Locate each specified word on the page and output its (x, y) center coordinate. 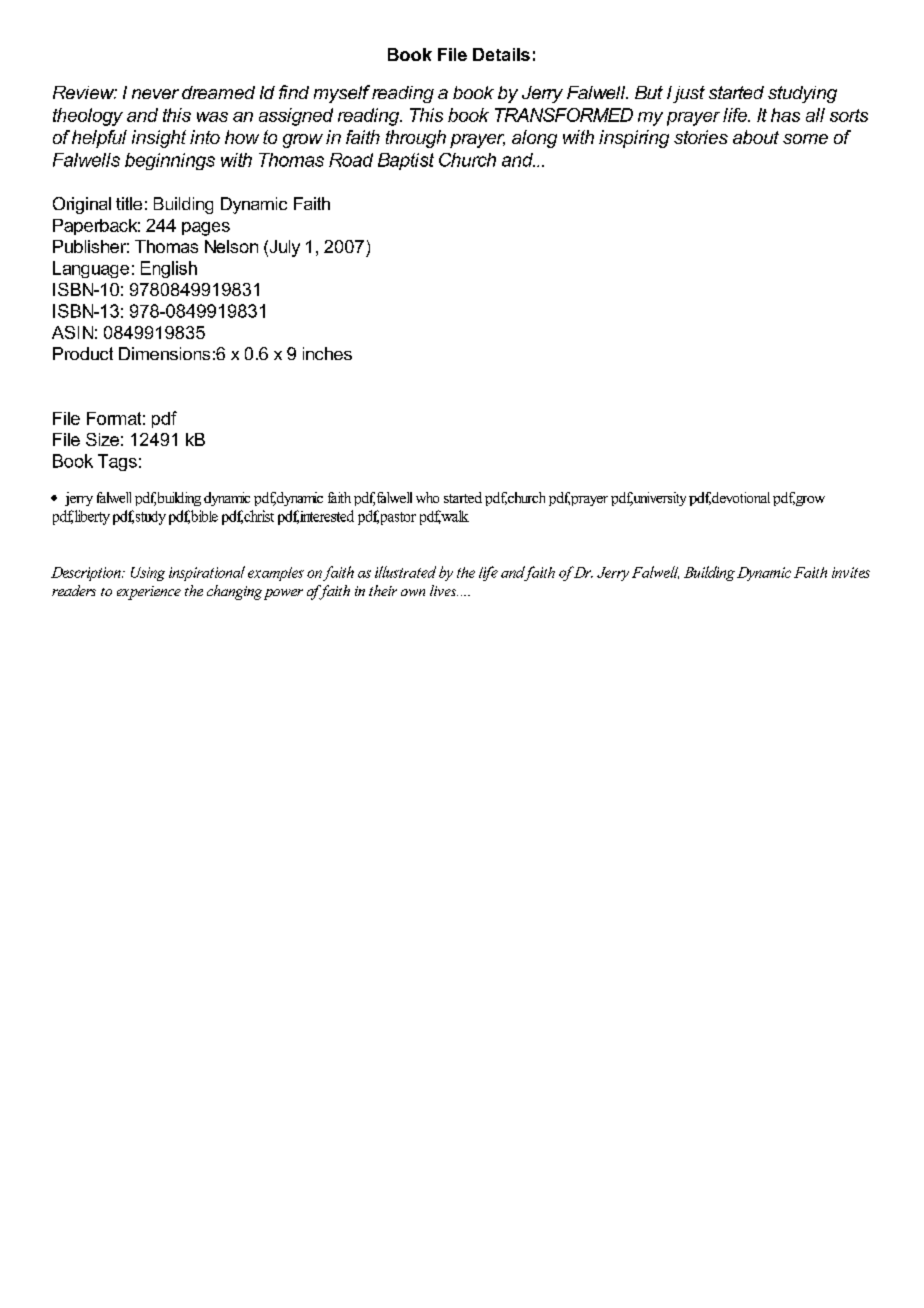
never (155, 94)
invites (851, 572)
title (129, 203)
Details (501, 54)
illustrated (405, 572)
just (689, 94)
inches (327, 353)
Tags (117, 462)
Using (148, 574)
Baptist (406, 161)
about (756, 137)
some (805, 139)
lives (444, 590)
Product (83, 353)
